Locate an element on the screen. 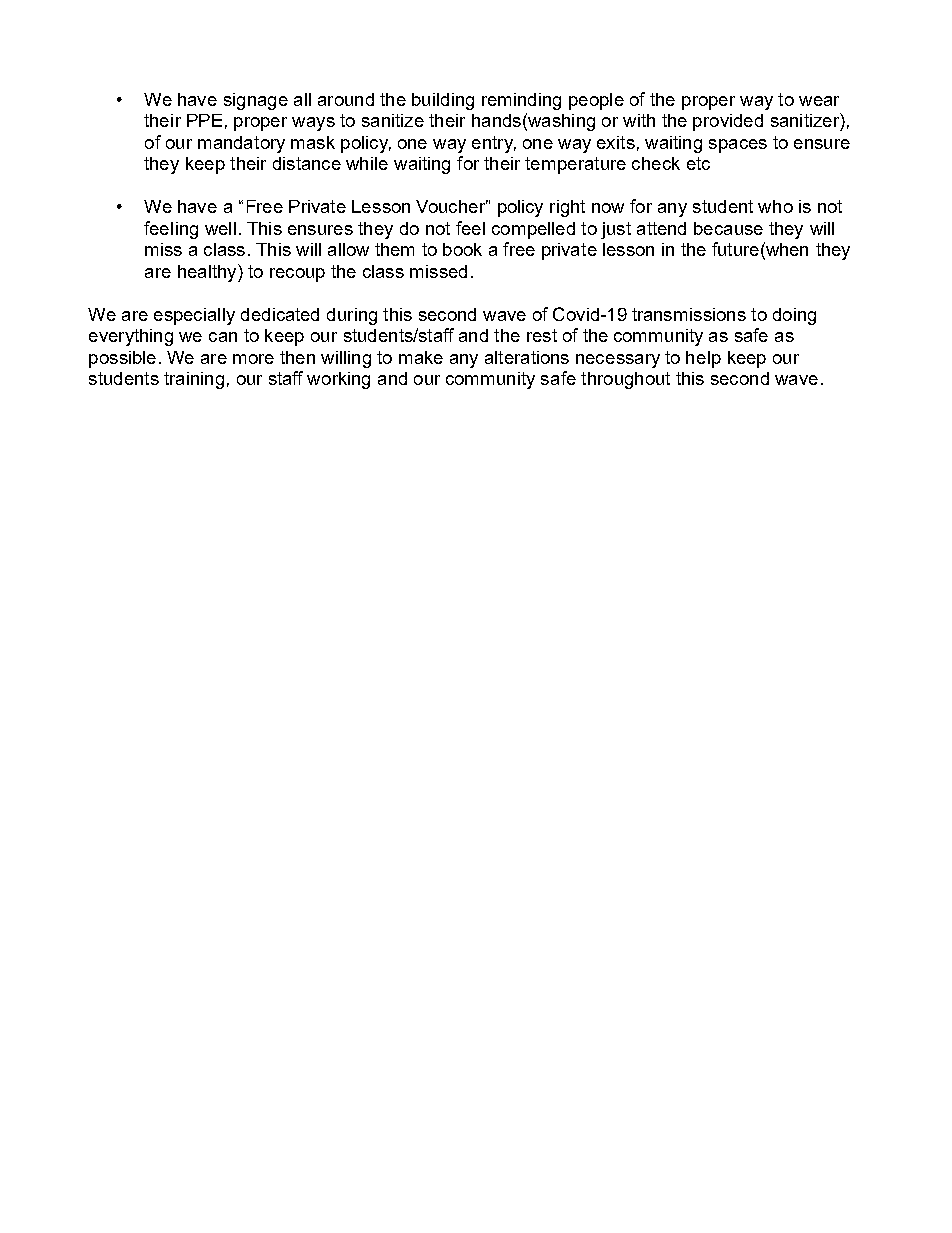  mandatory is located at coordinates (241, 144).
